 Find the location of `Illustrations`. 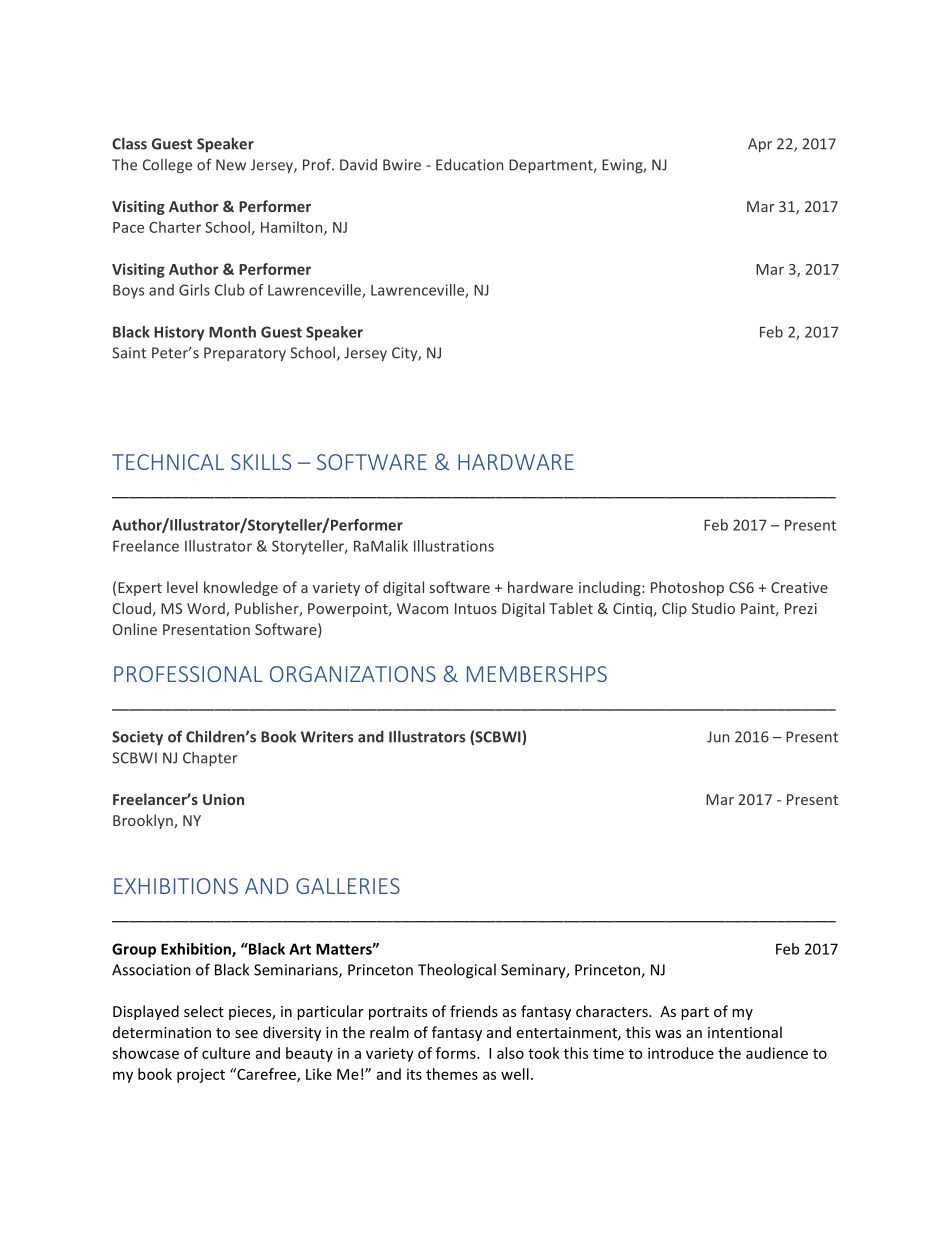

Illustrations is located at coordinates (454, 546).
